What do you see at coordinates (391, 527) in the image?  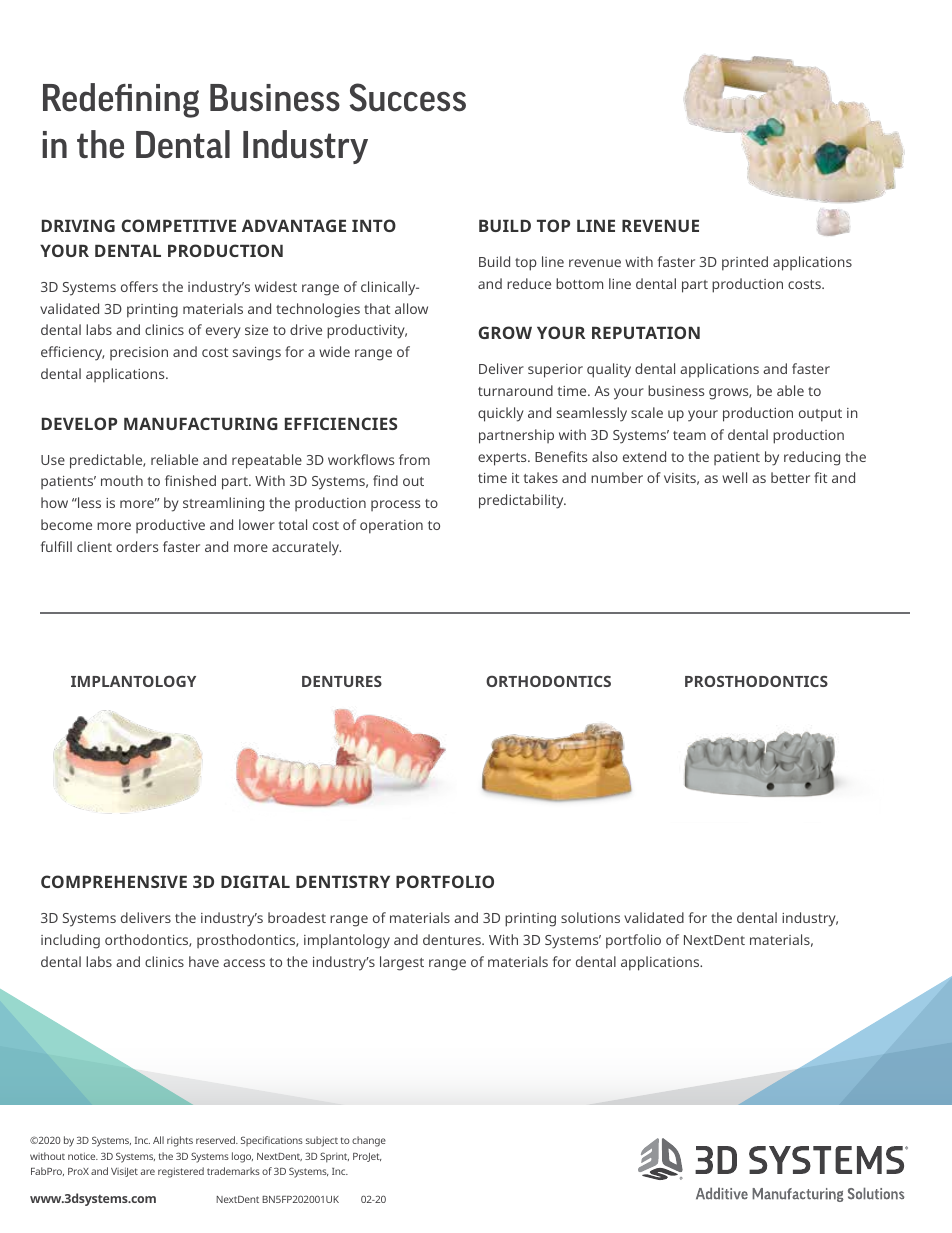 I see `operation` at bounding box center [391, 527].
